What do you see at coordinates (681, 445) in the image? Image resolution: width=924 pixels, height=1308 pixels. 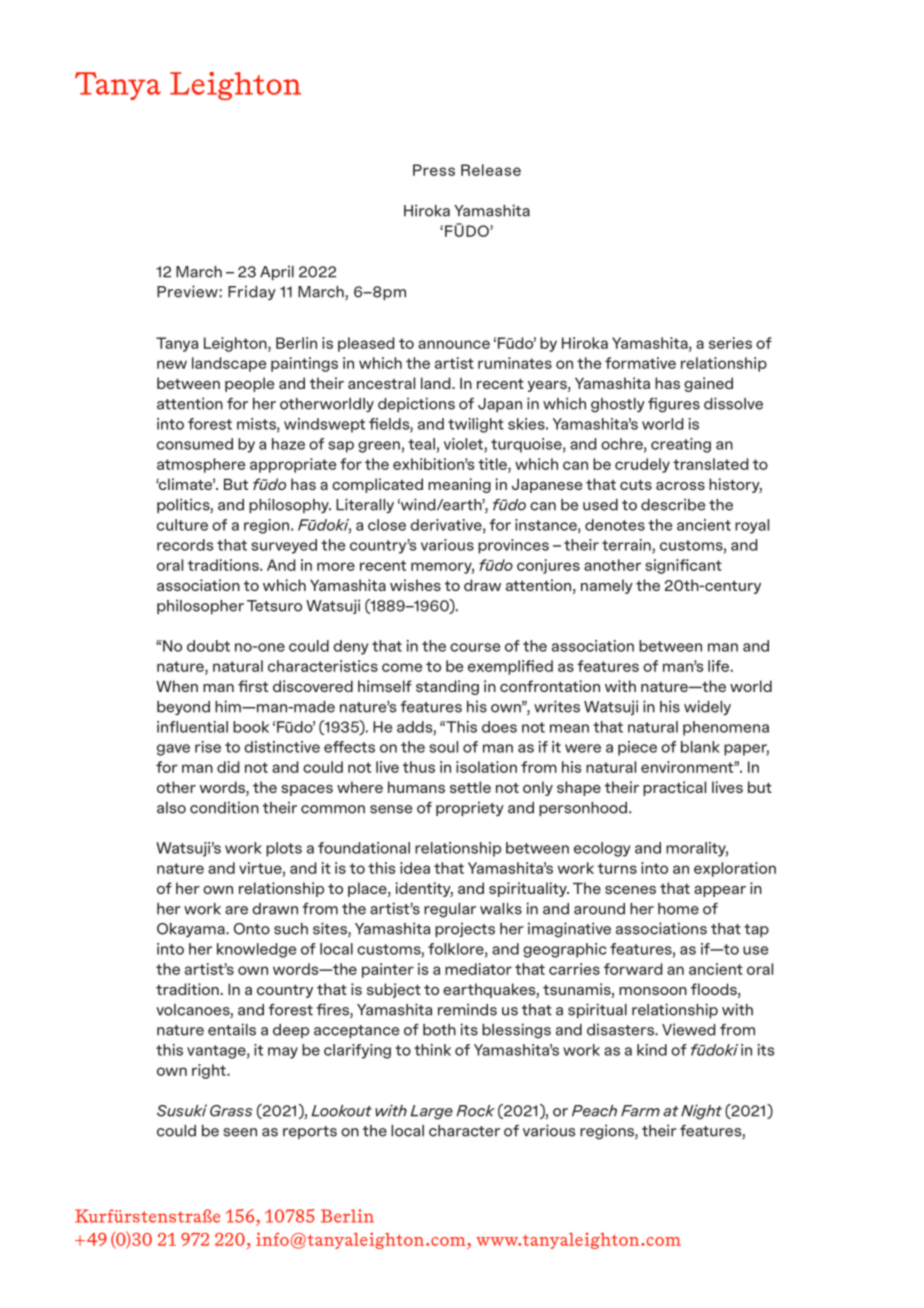 I see `creating` at bounding box center [681, 445].
